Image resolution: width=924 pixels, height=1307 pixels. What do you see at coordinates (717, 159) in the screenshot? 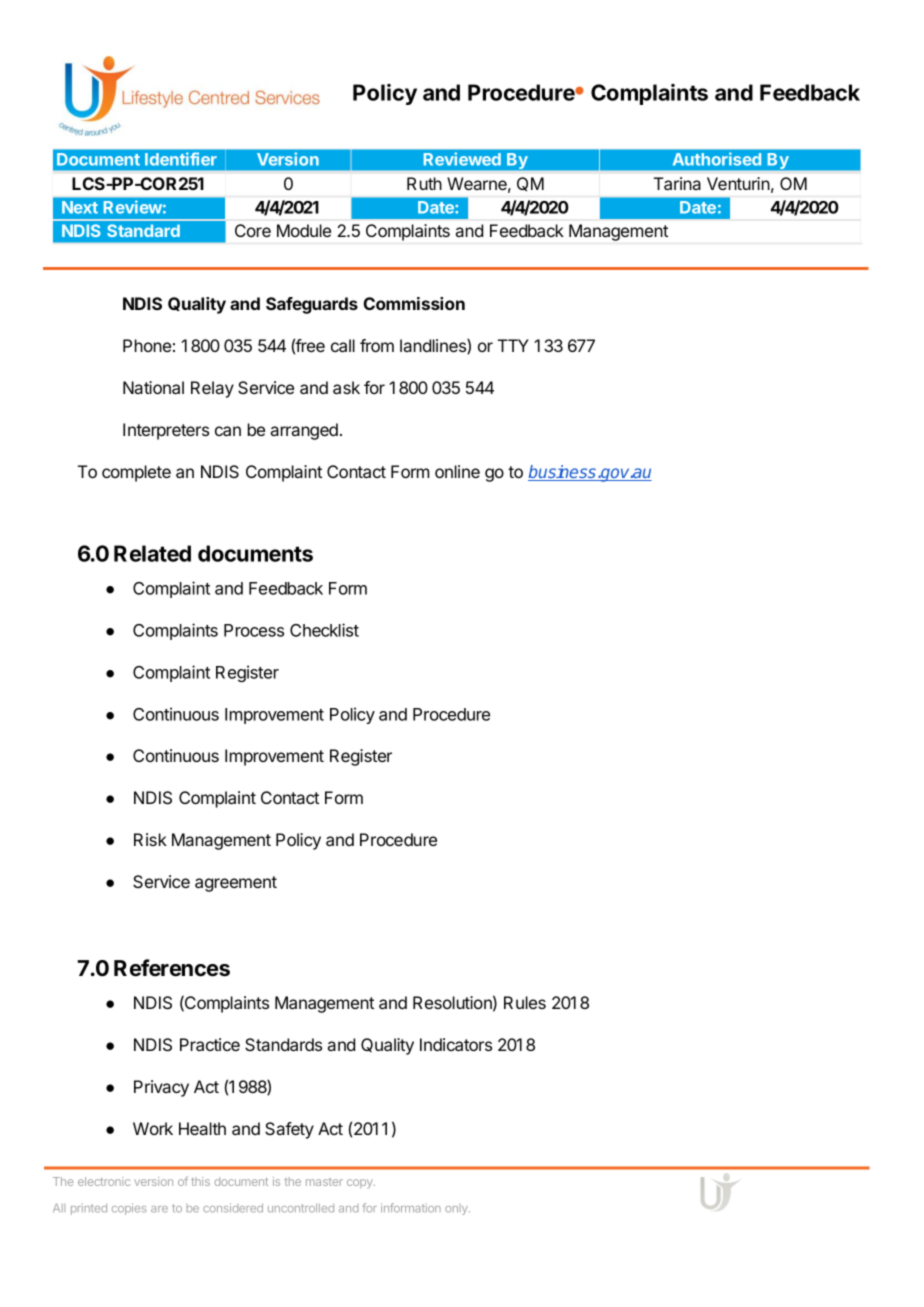
I see `Authorised` at bounding box center [717, 159].
